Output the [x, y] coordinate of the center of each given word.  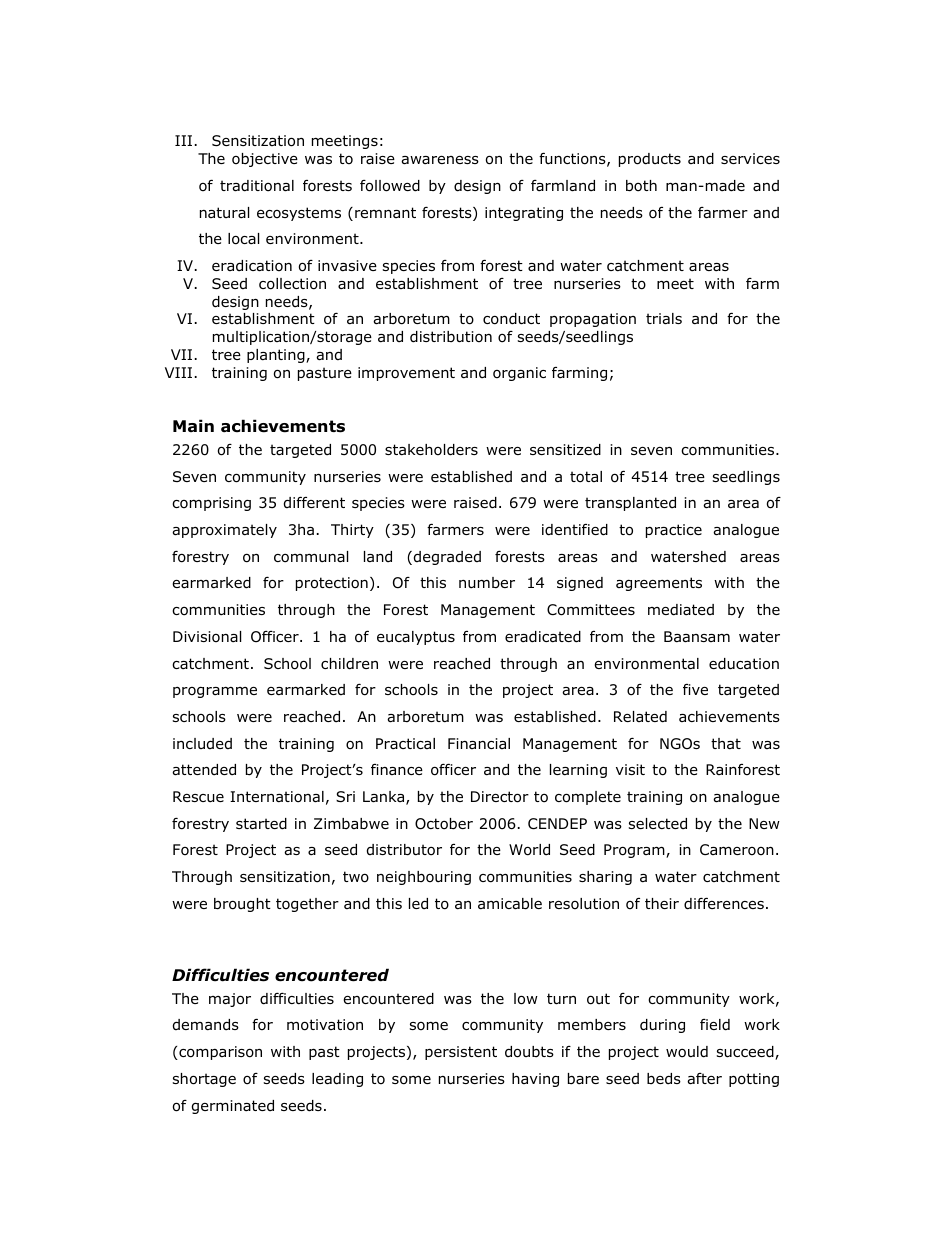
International [277, 797]
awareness [440, 160]
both [641, 186]
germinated [233, 1107]
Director [500, 797]
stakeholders [431, 450]
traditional [257, 186]
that [726, 744]
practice [674, 531]
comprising [211, 504]
